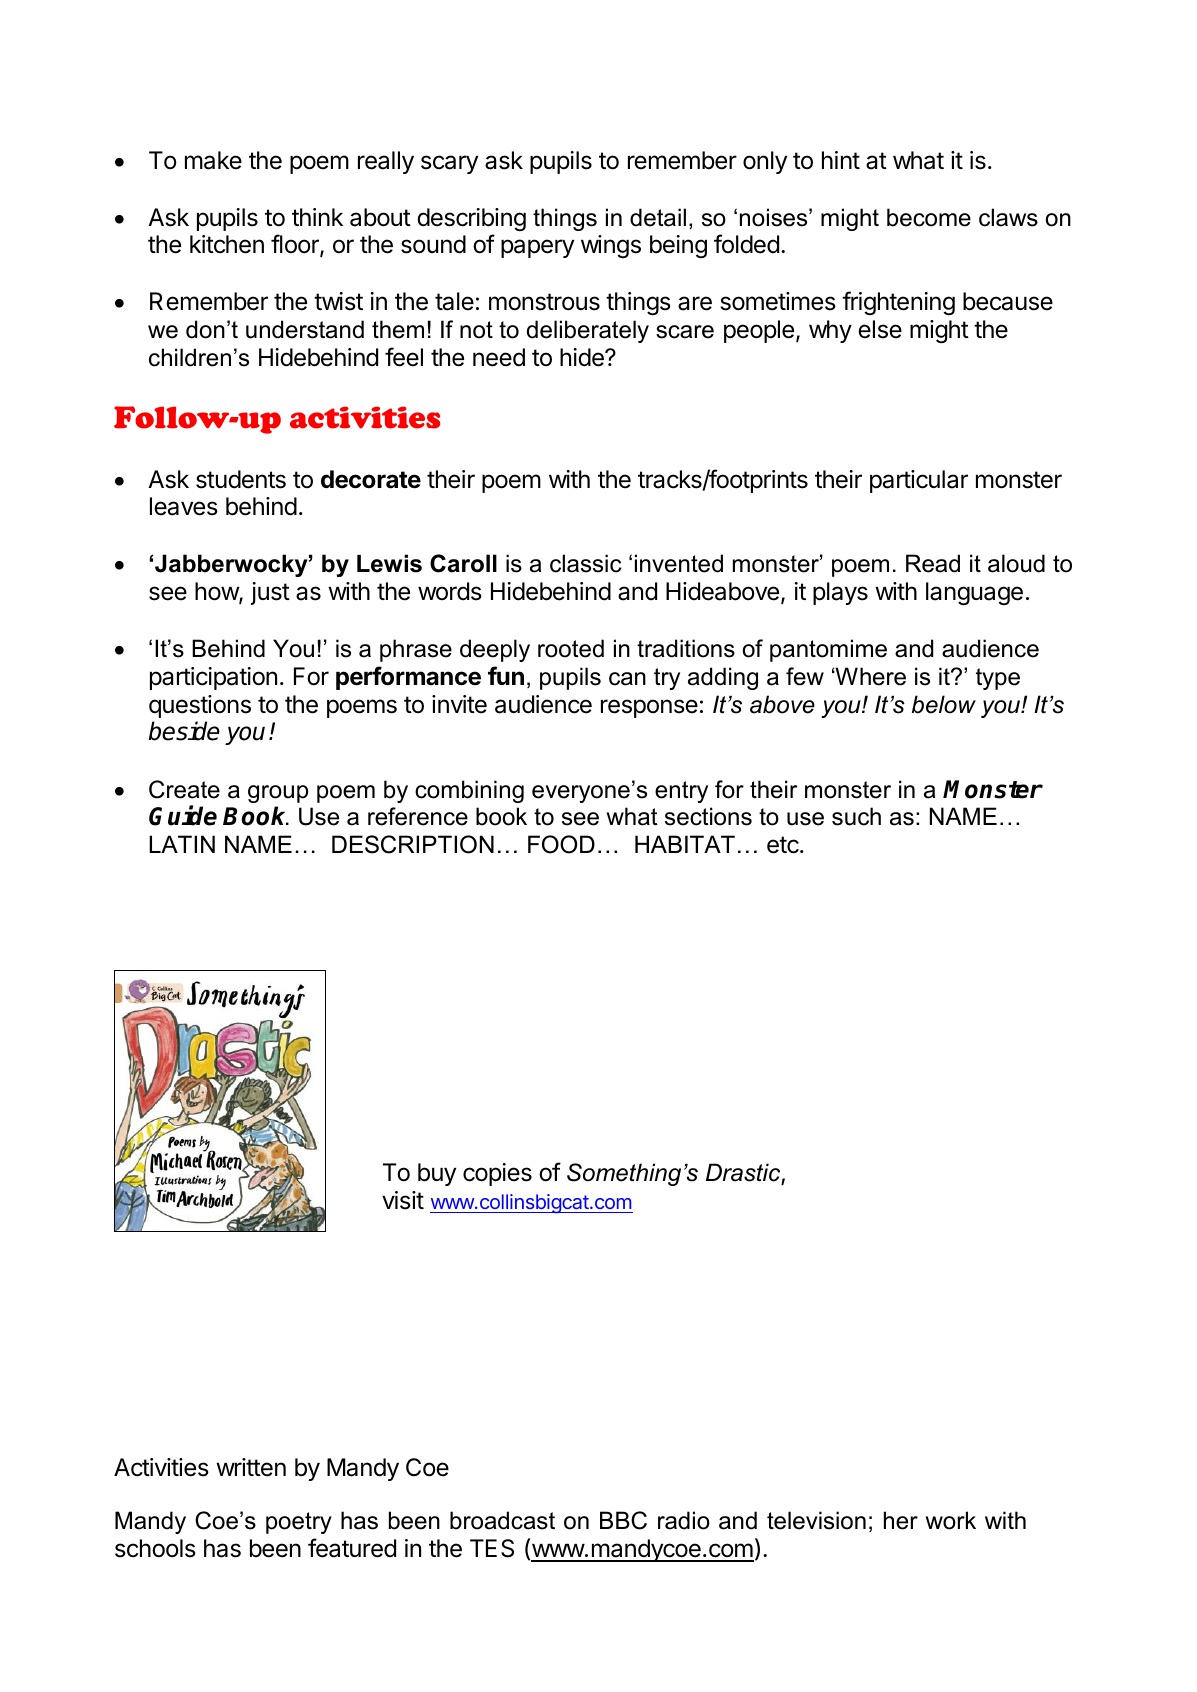  I want to click on questions, so click(200, 706).
